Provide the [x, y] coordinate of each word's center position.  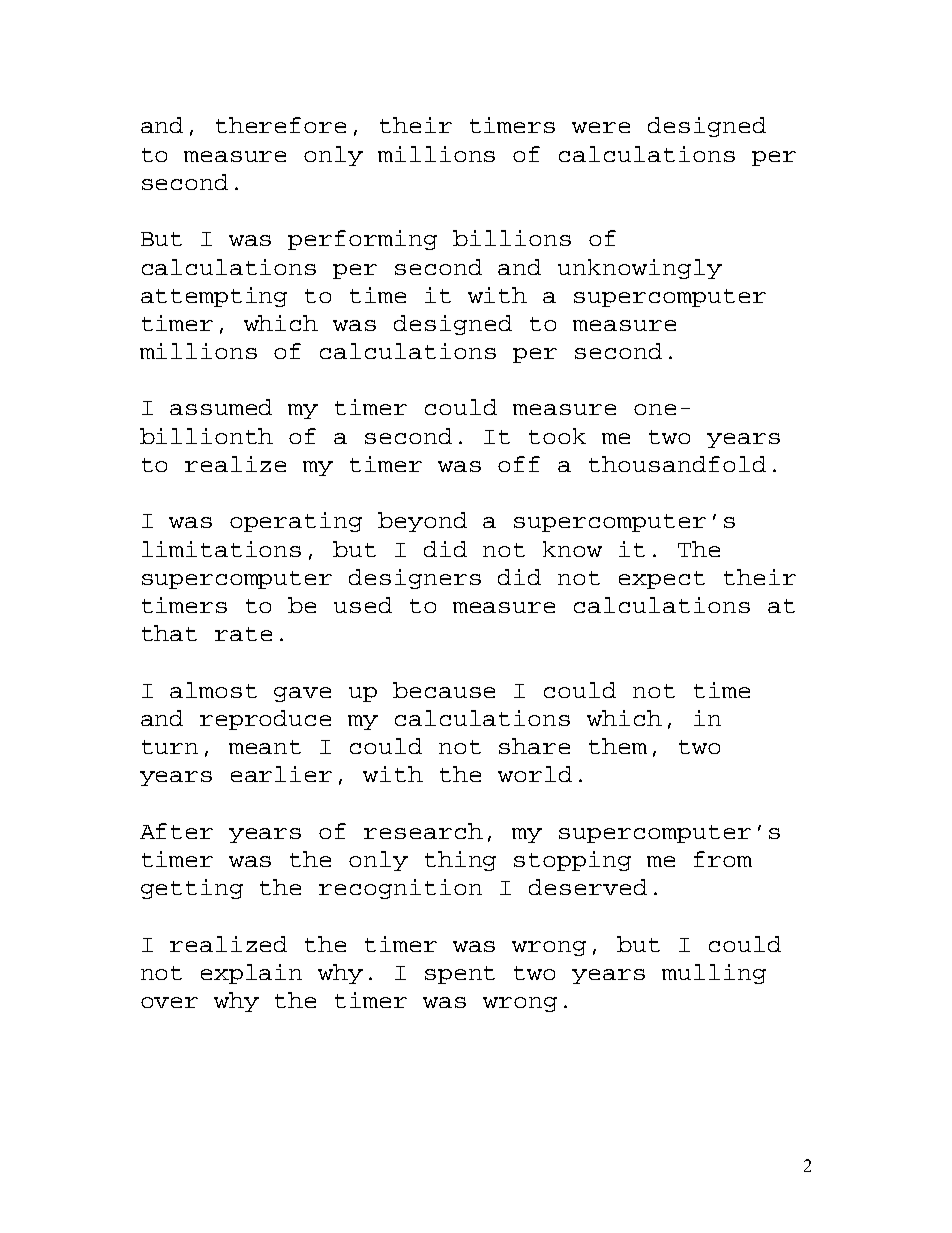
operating [296, 522]
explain [251, 974]
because [444, 690]
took [557, 436]
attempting [214, 297]
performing [362, 240]
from [723, 859]
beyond [422, 522]
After [176, 831]
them [618, 746]
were [601, 127]
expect [662, 580]
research [423, 831]
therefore [281, 125]
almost [213, 690]
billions [512, 238]
